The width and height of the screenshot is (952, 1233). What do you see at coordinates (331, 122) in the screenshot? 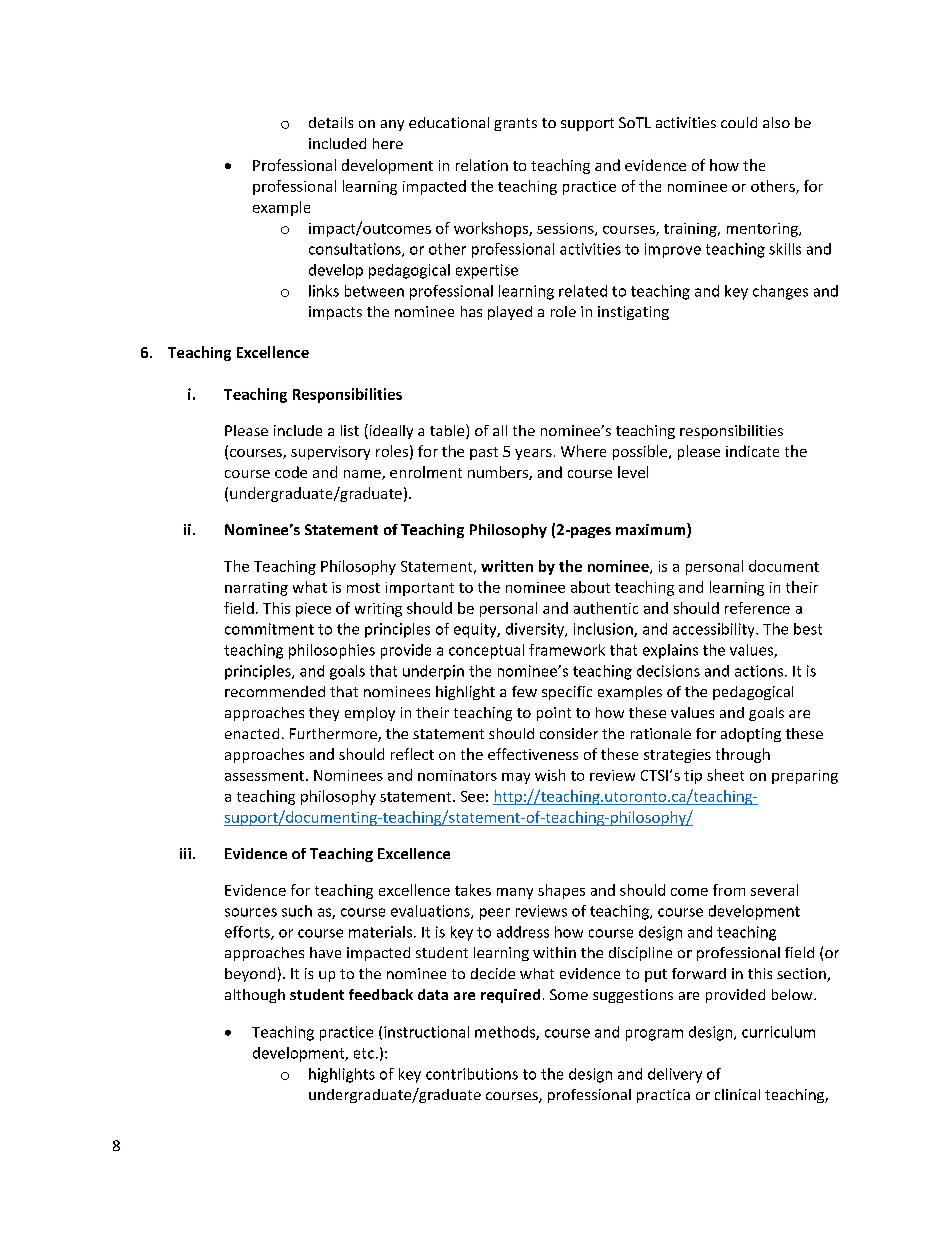
I see `details` at bounding box center [331, 122].
